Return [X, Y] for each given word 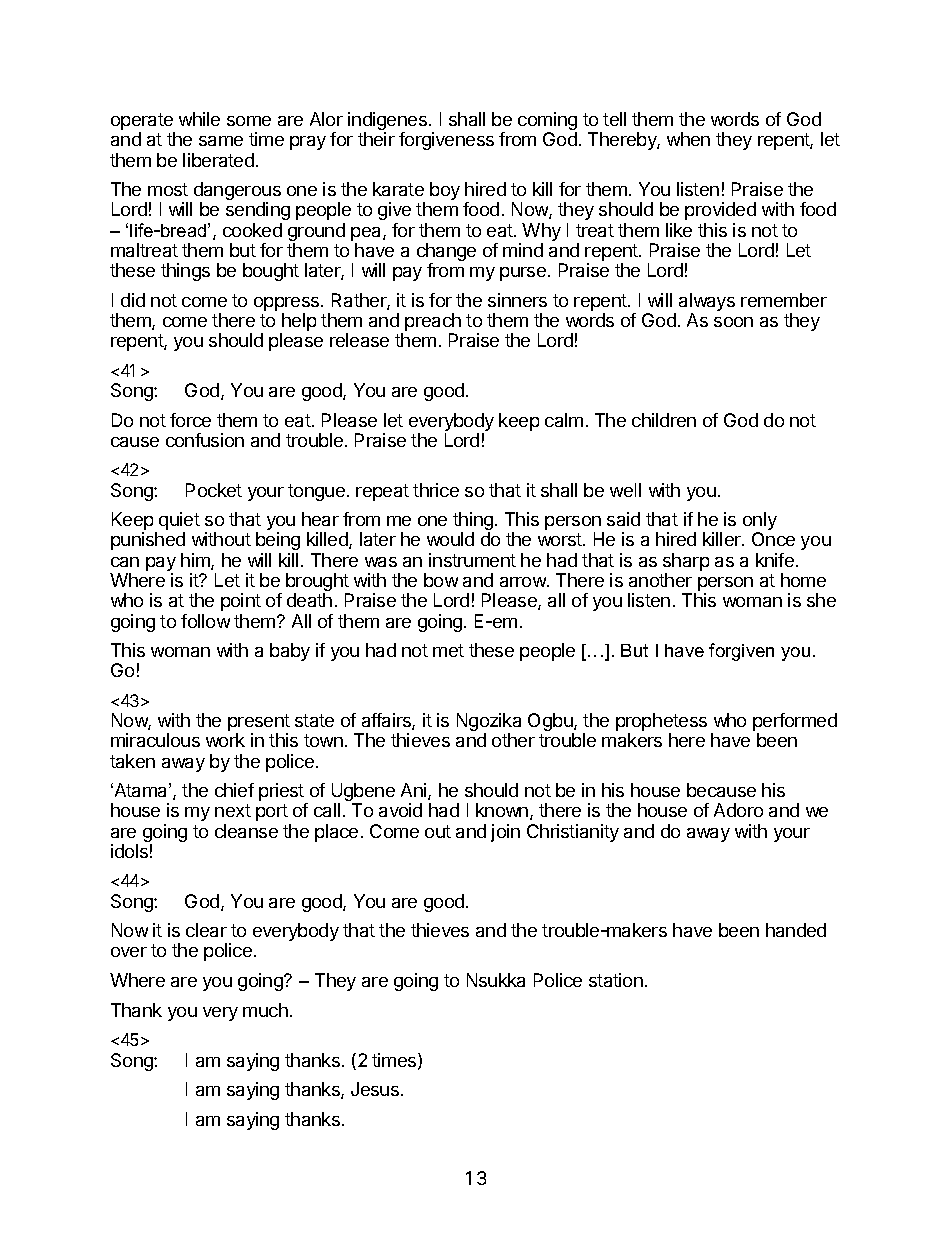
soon [733, 322]
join [505, 833]
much [265, 1010]
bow [441, 580]
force [190, 420]
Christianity [573, 833]
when [688, 139]
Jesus [375, 1089]
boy [445, 191]
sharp [686, 563]
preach [433, 323]
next [233, 810]
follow [205, 621]
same [221, 141]
